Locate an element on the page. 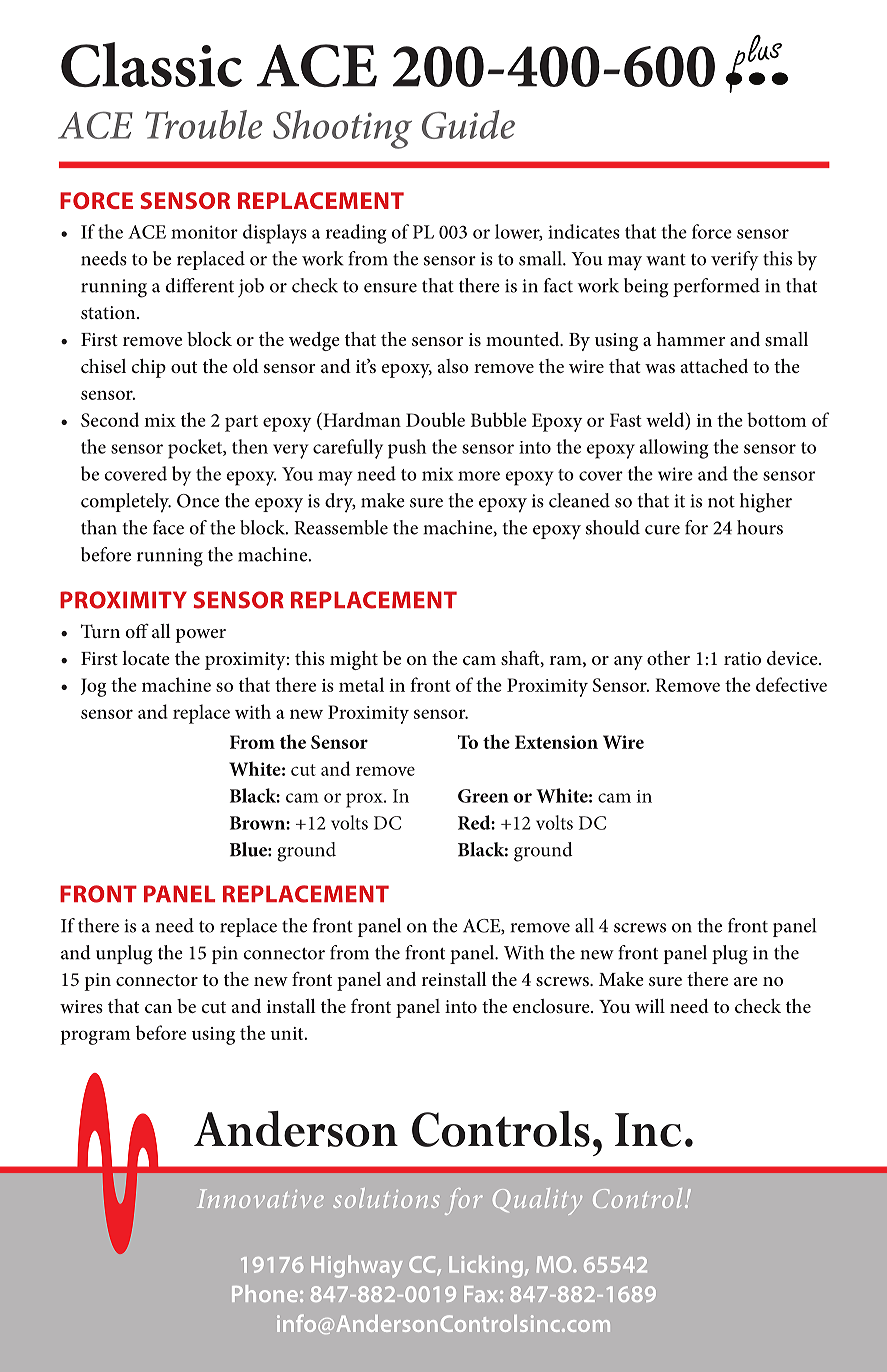 The width and height of the image is (887, 1372). will is located at coordinates (650, 1006).
